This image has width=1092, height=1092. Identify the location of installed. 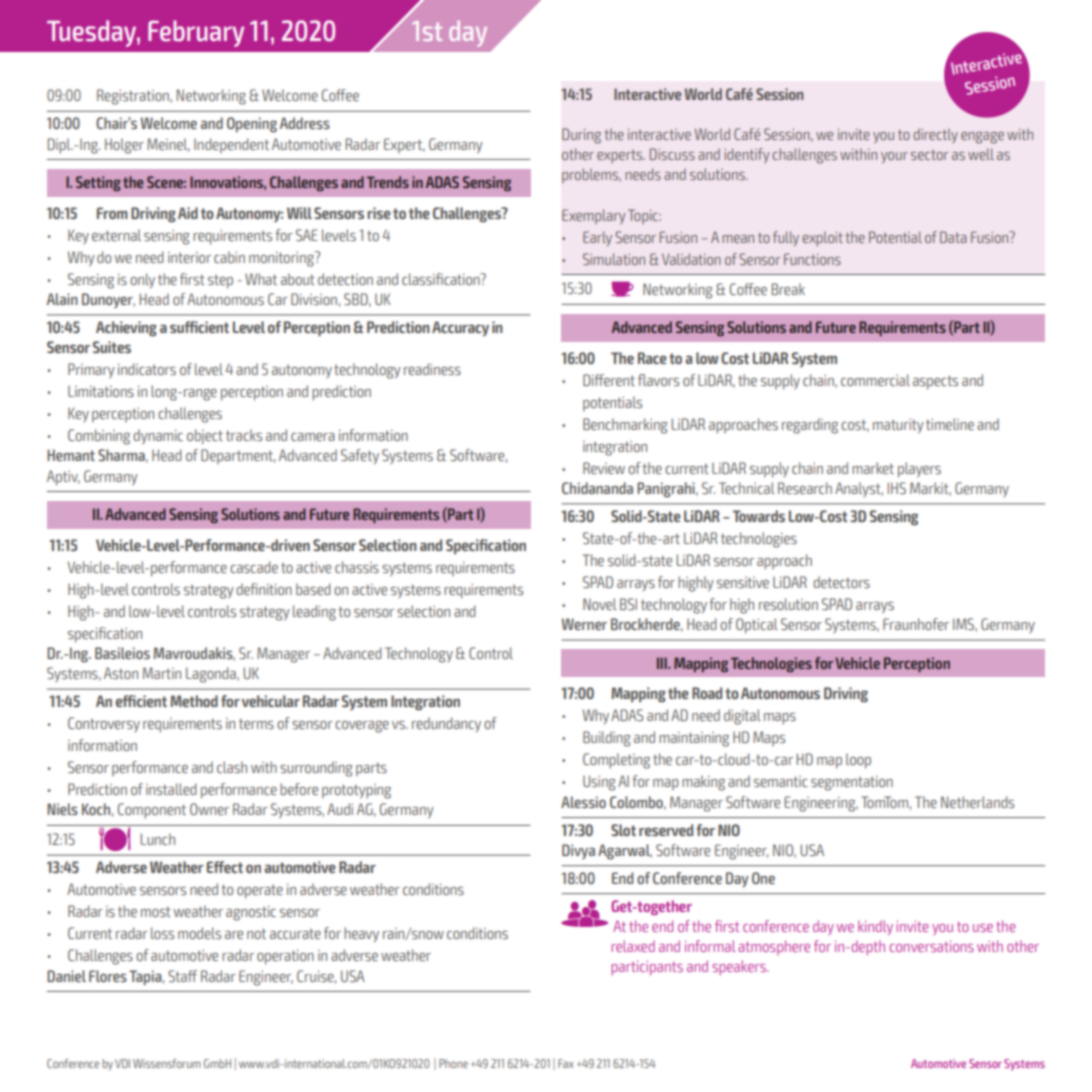
(171, 789).
